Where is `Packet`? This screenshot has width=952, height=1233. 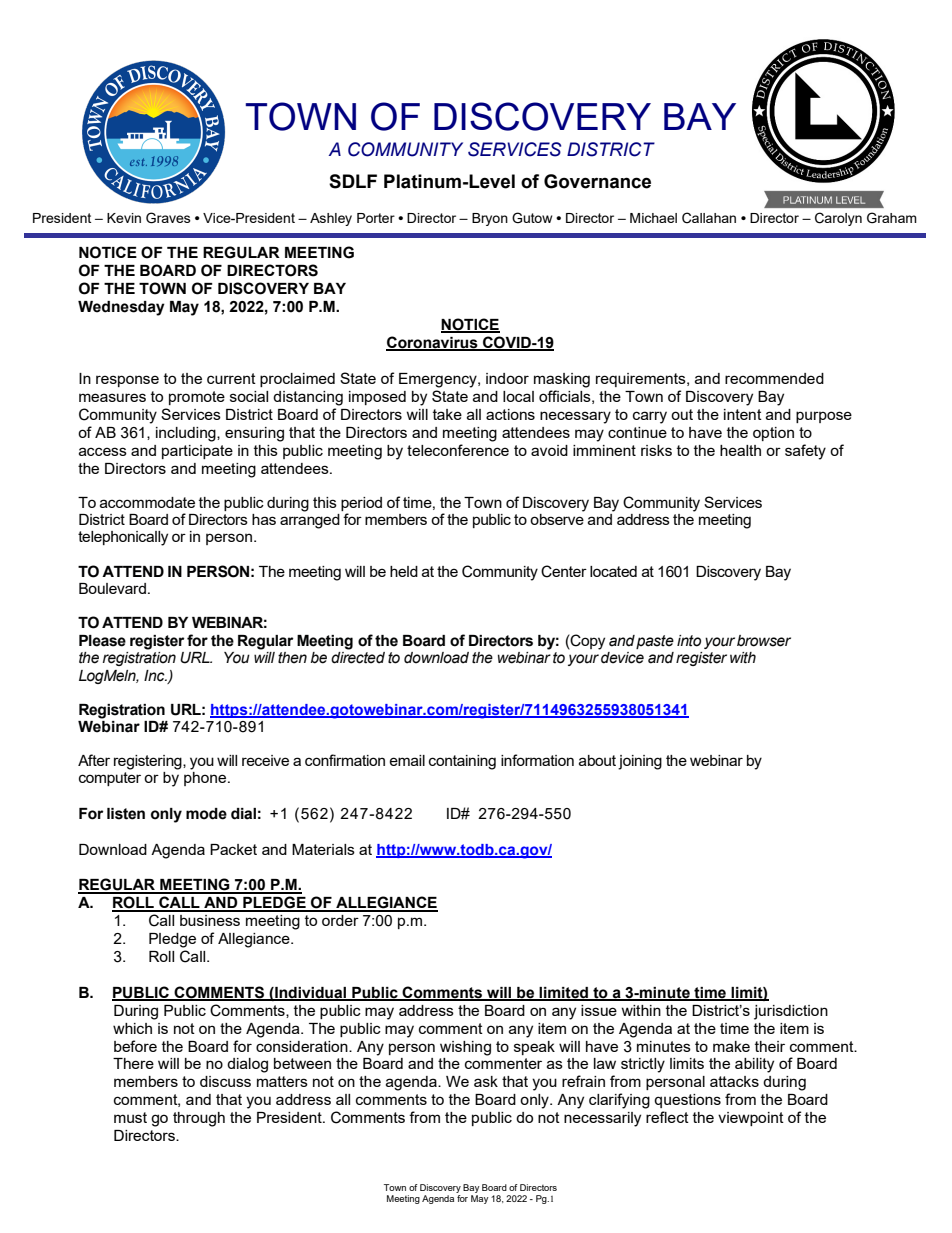 Packet is located at coordinates (233, 849).
